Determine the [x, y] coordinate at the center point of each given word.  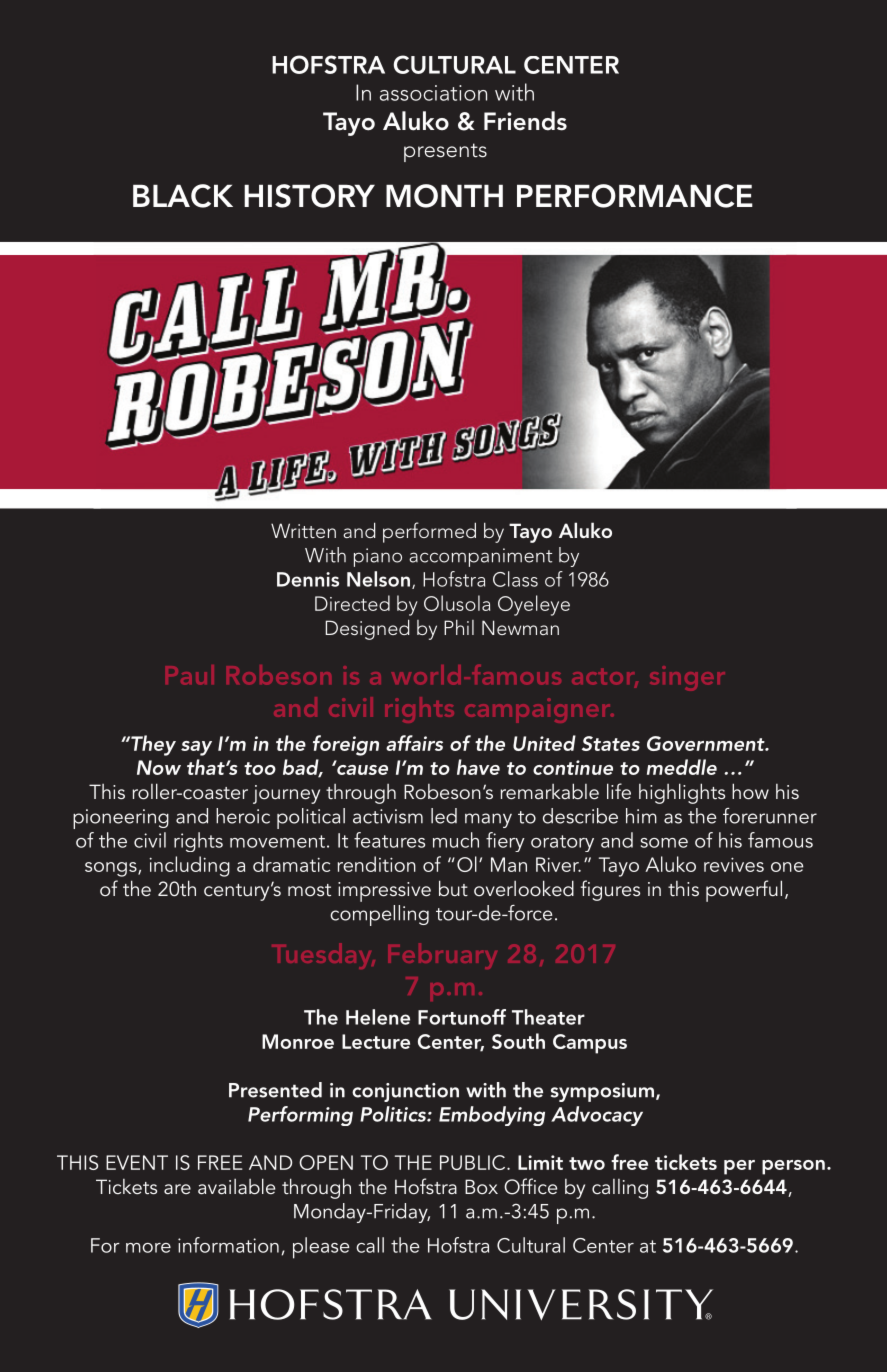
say [196, 748]
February [442, 956]
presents [445, 152]
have [478, 767]
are [177, 1189]
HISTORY [309, 196]
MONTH [444, 196]
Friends [525, 121]
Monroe [298, 1041]
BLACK [183, 196]
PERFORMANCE [635, 196]
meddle [682, 767]
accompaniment [480, 557]
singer [687, 678]
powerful [744, 891]
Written [303, 530]
